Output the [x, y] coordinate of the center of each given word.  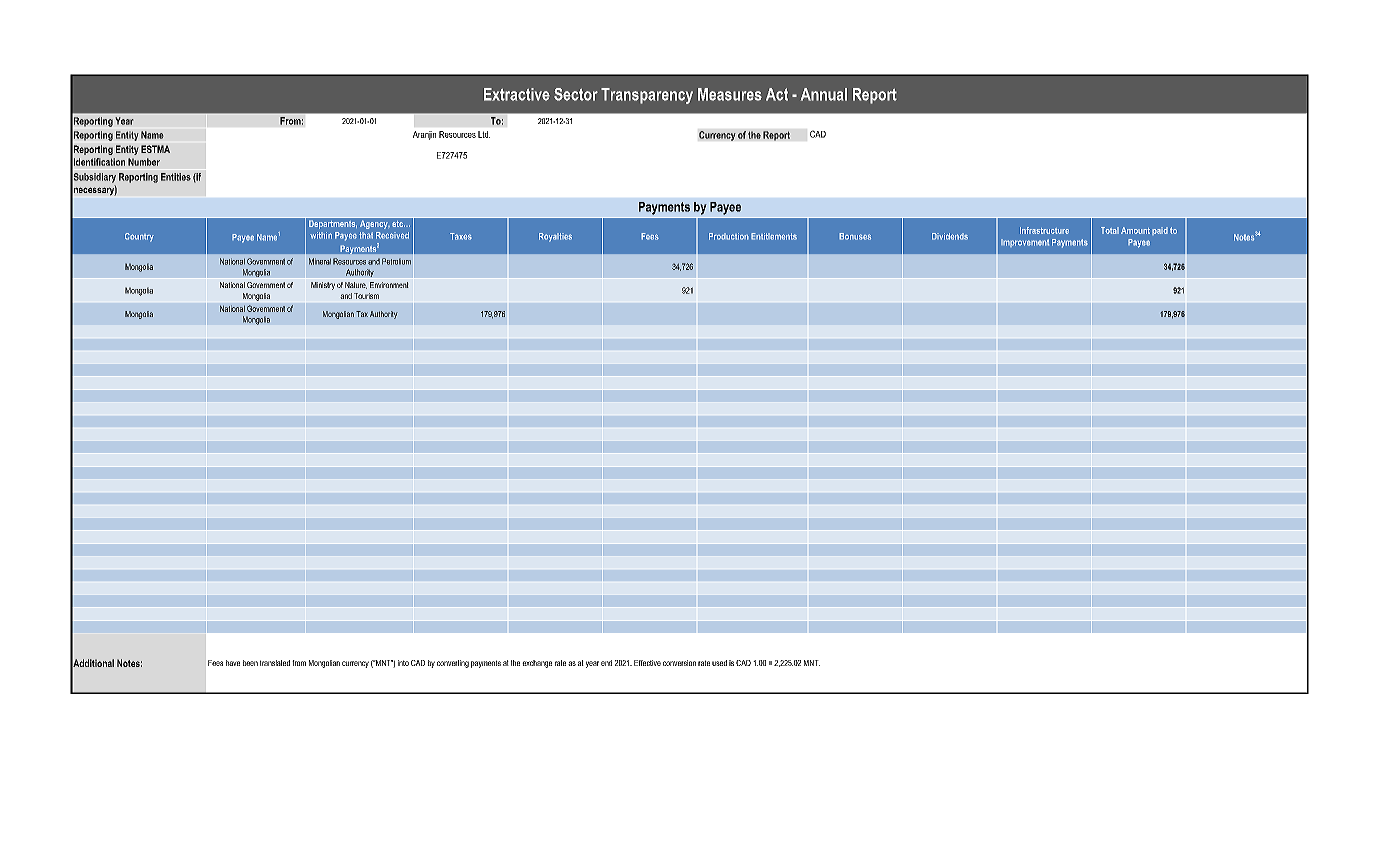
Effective [647, 663]
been [250, 663]
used [719, 663]
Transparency [647, 96]
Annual [824, 94]
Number [144, 162]
